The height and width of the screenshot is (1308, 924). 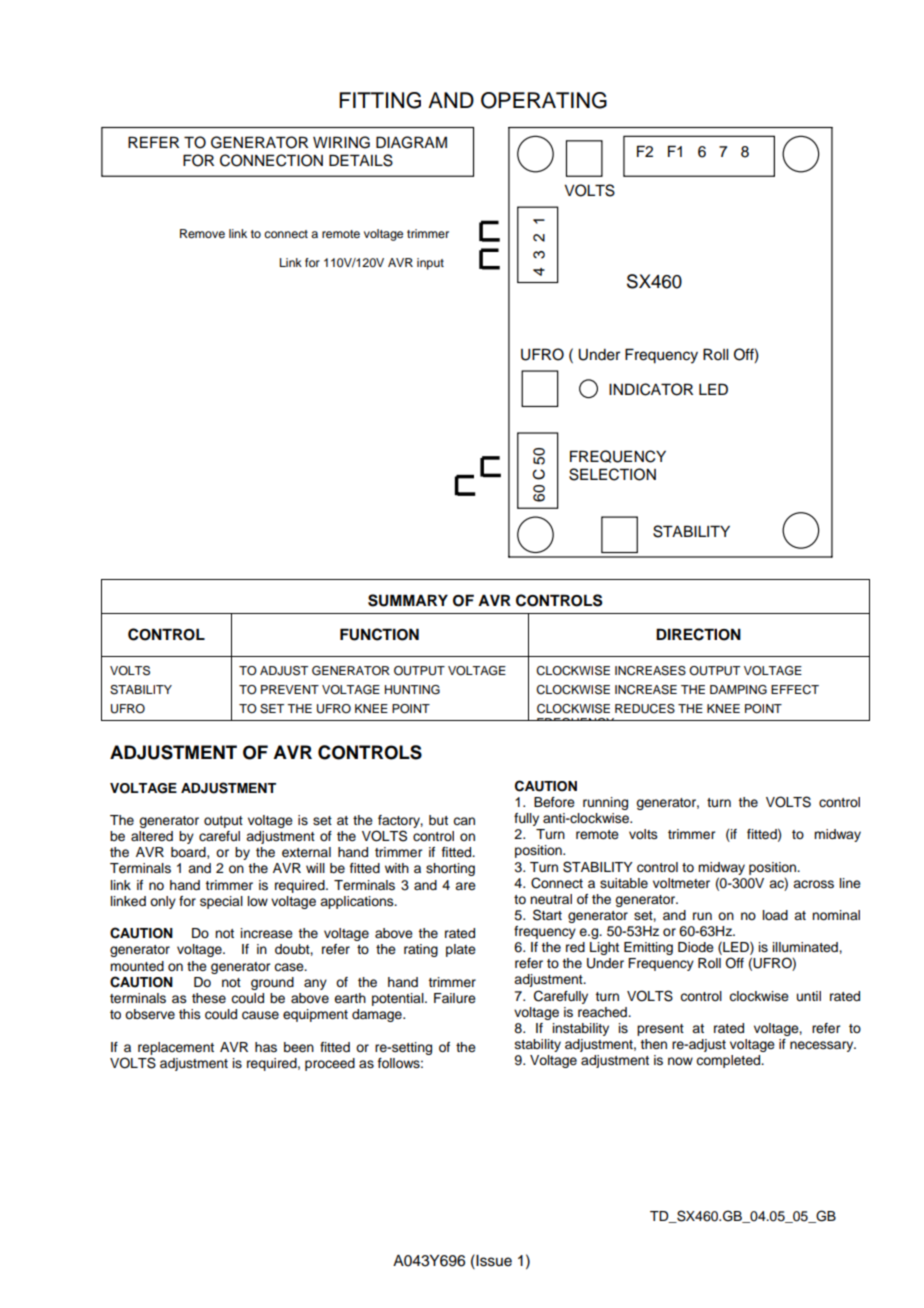 What do you see at coordinates (408, 600) in the screenshot?
I see `SUMMARY` at bounding box center [408, 600].
